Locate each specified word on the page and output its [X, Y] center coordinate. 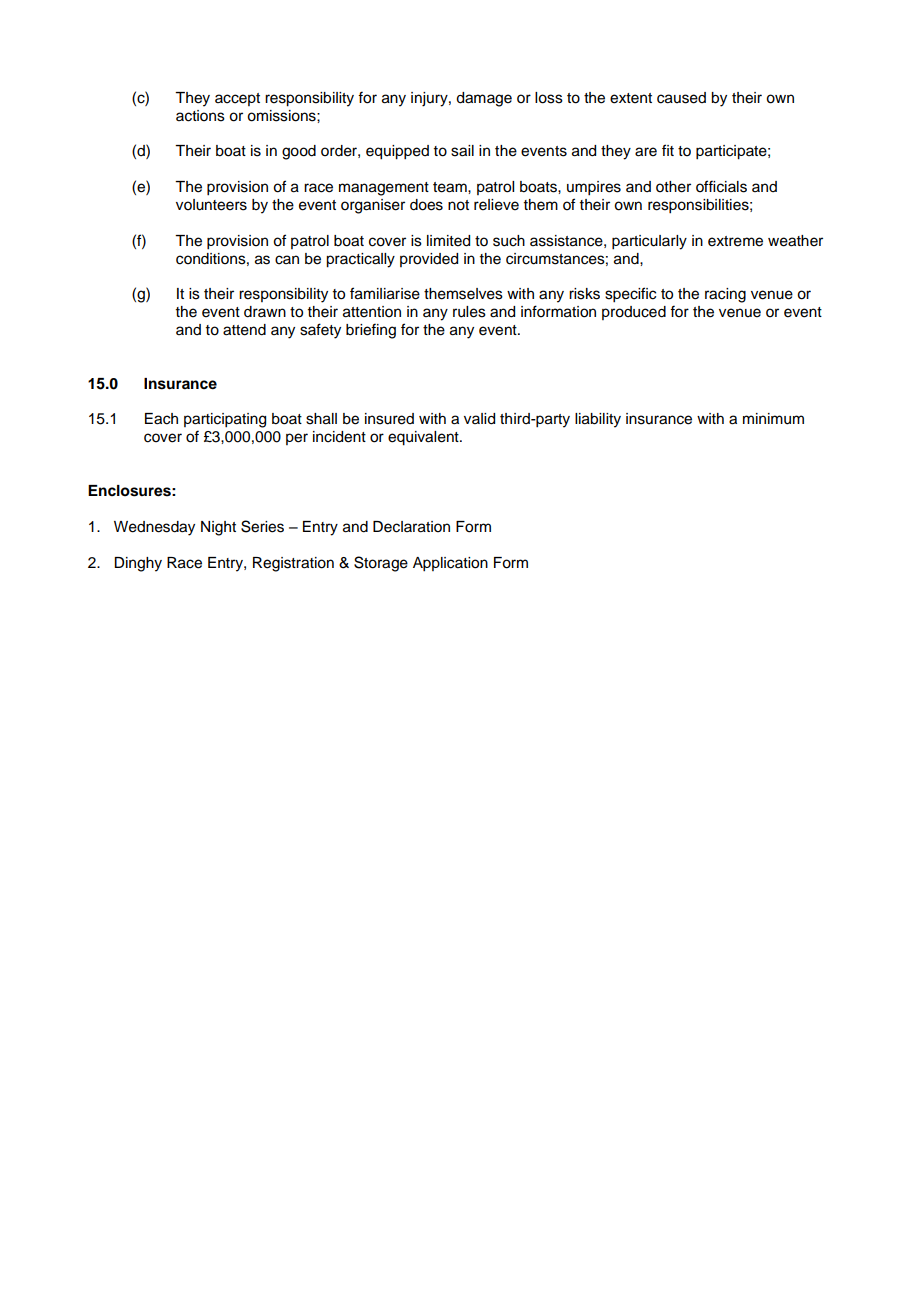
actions [200, 116]
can [287, 260]
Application [450, 564]
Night [218, 528]
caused [681, 98]
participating [225, 420]
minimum [773, 419]
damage [484, 99]
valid [479, 419]
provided [429, 260]
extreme [735, 241]
